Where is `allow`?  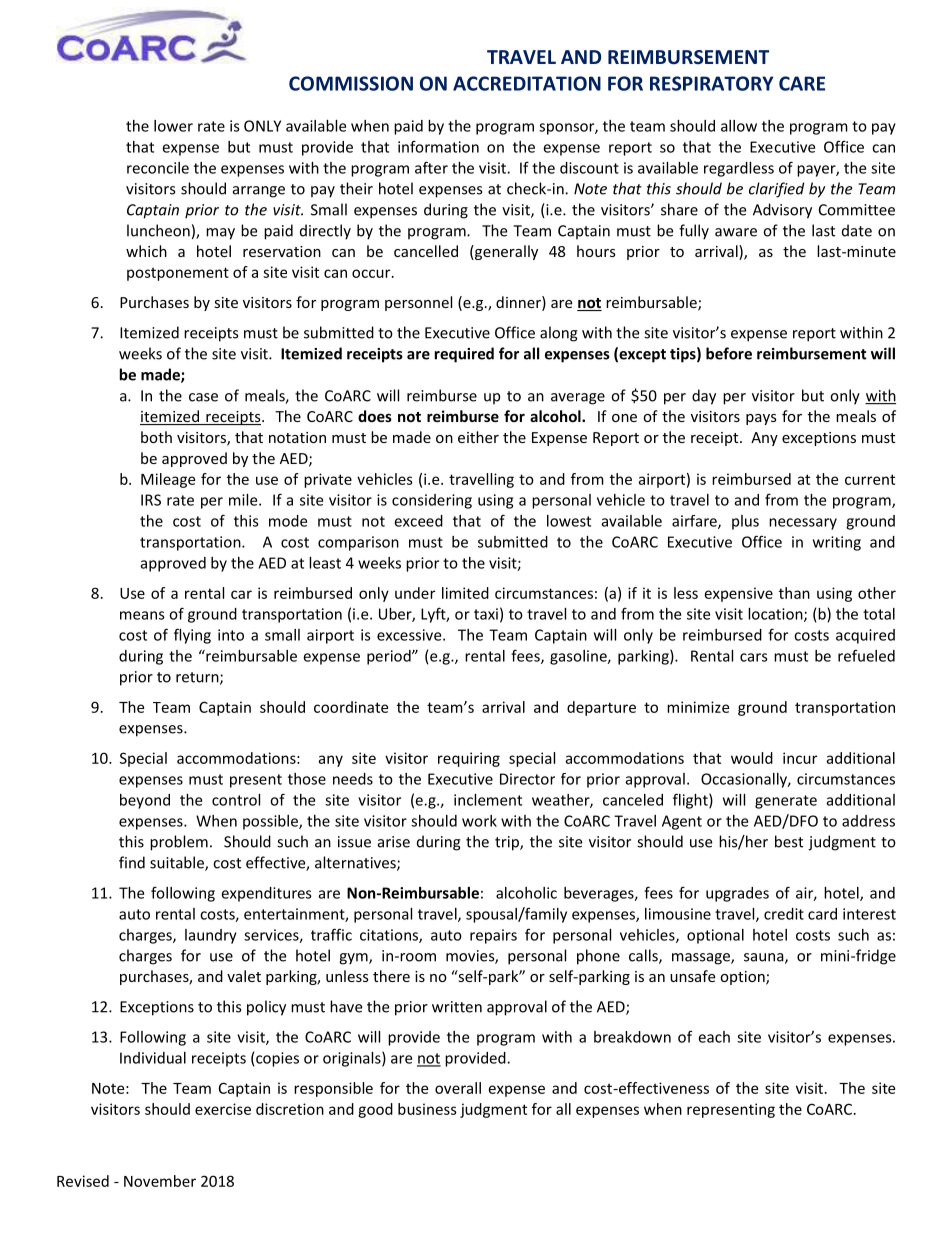
allow is located at coordinates (739, 126).
